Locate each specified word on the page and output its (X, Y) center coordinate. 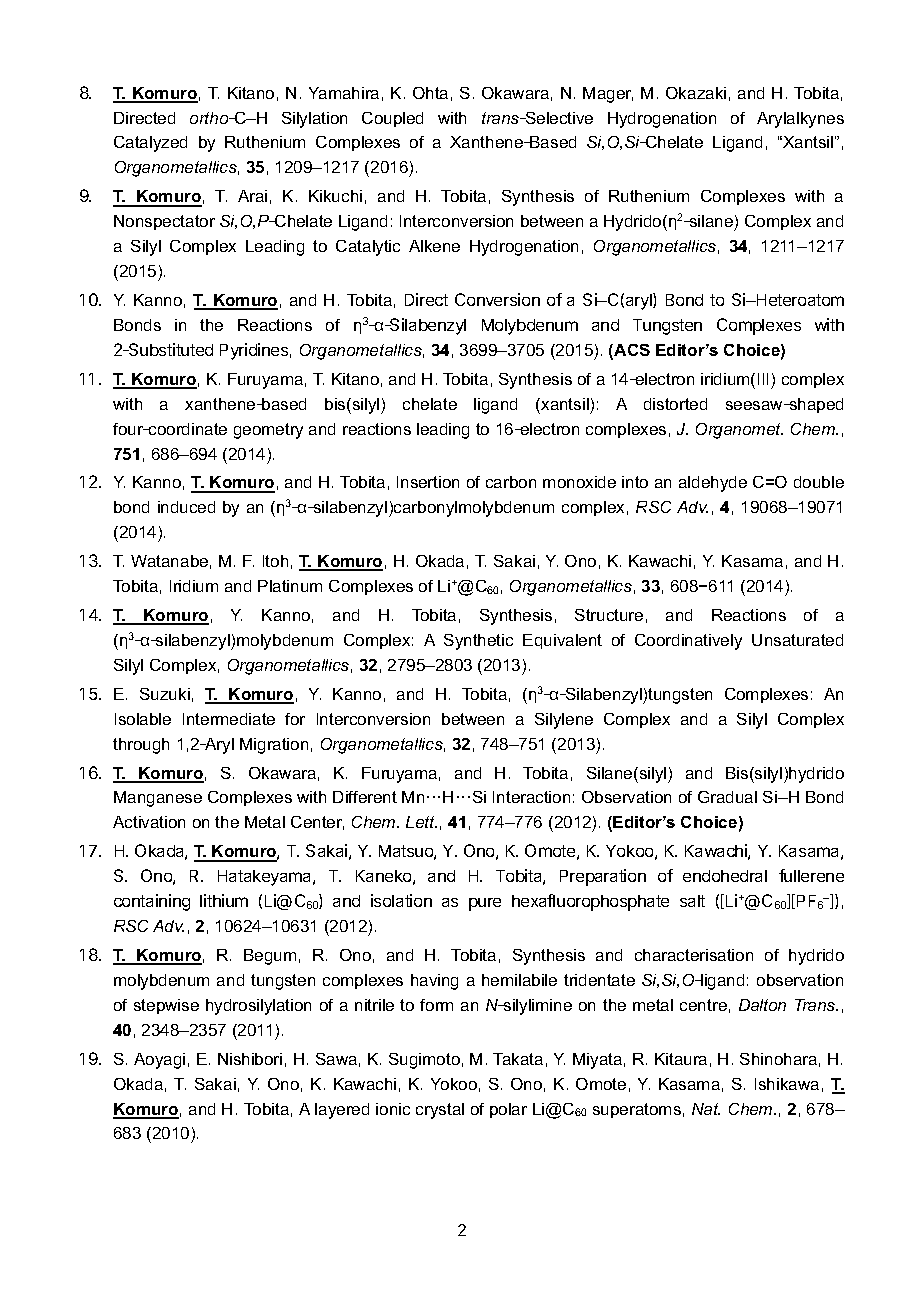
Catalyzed (150, 144)
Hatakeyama (266, 878)
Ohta (430, 93)
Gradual (727, 797)
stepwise (166, 1006)
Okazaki (696, 93)
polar (508, 1110)
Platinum (290, 586)
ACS (631, 351)
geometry (268, 431)
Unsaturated (797, 640)
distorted (675, 404)
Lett (421, 822)
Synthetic (478, 642)
